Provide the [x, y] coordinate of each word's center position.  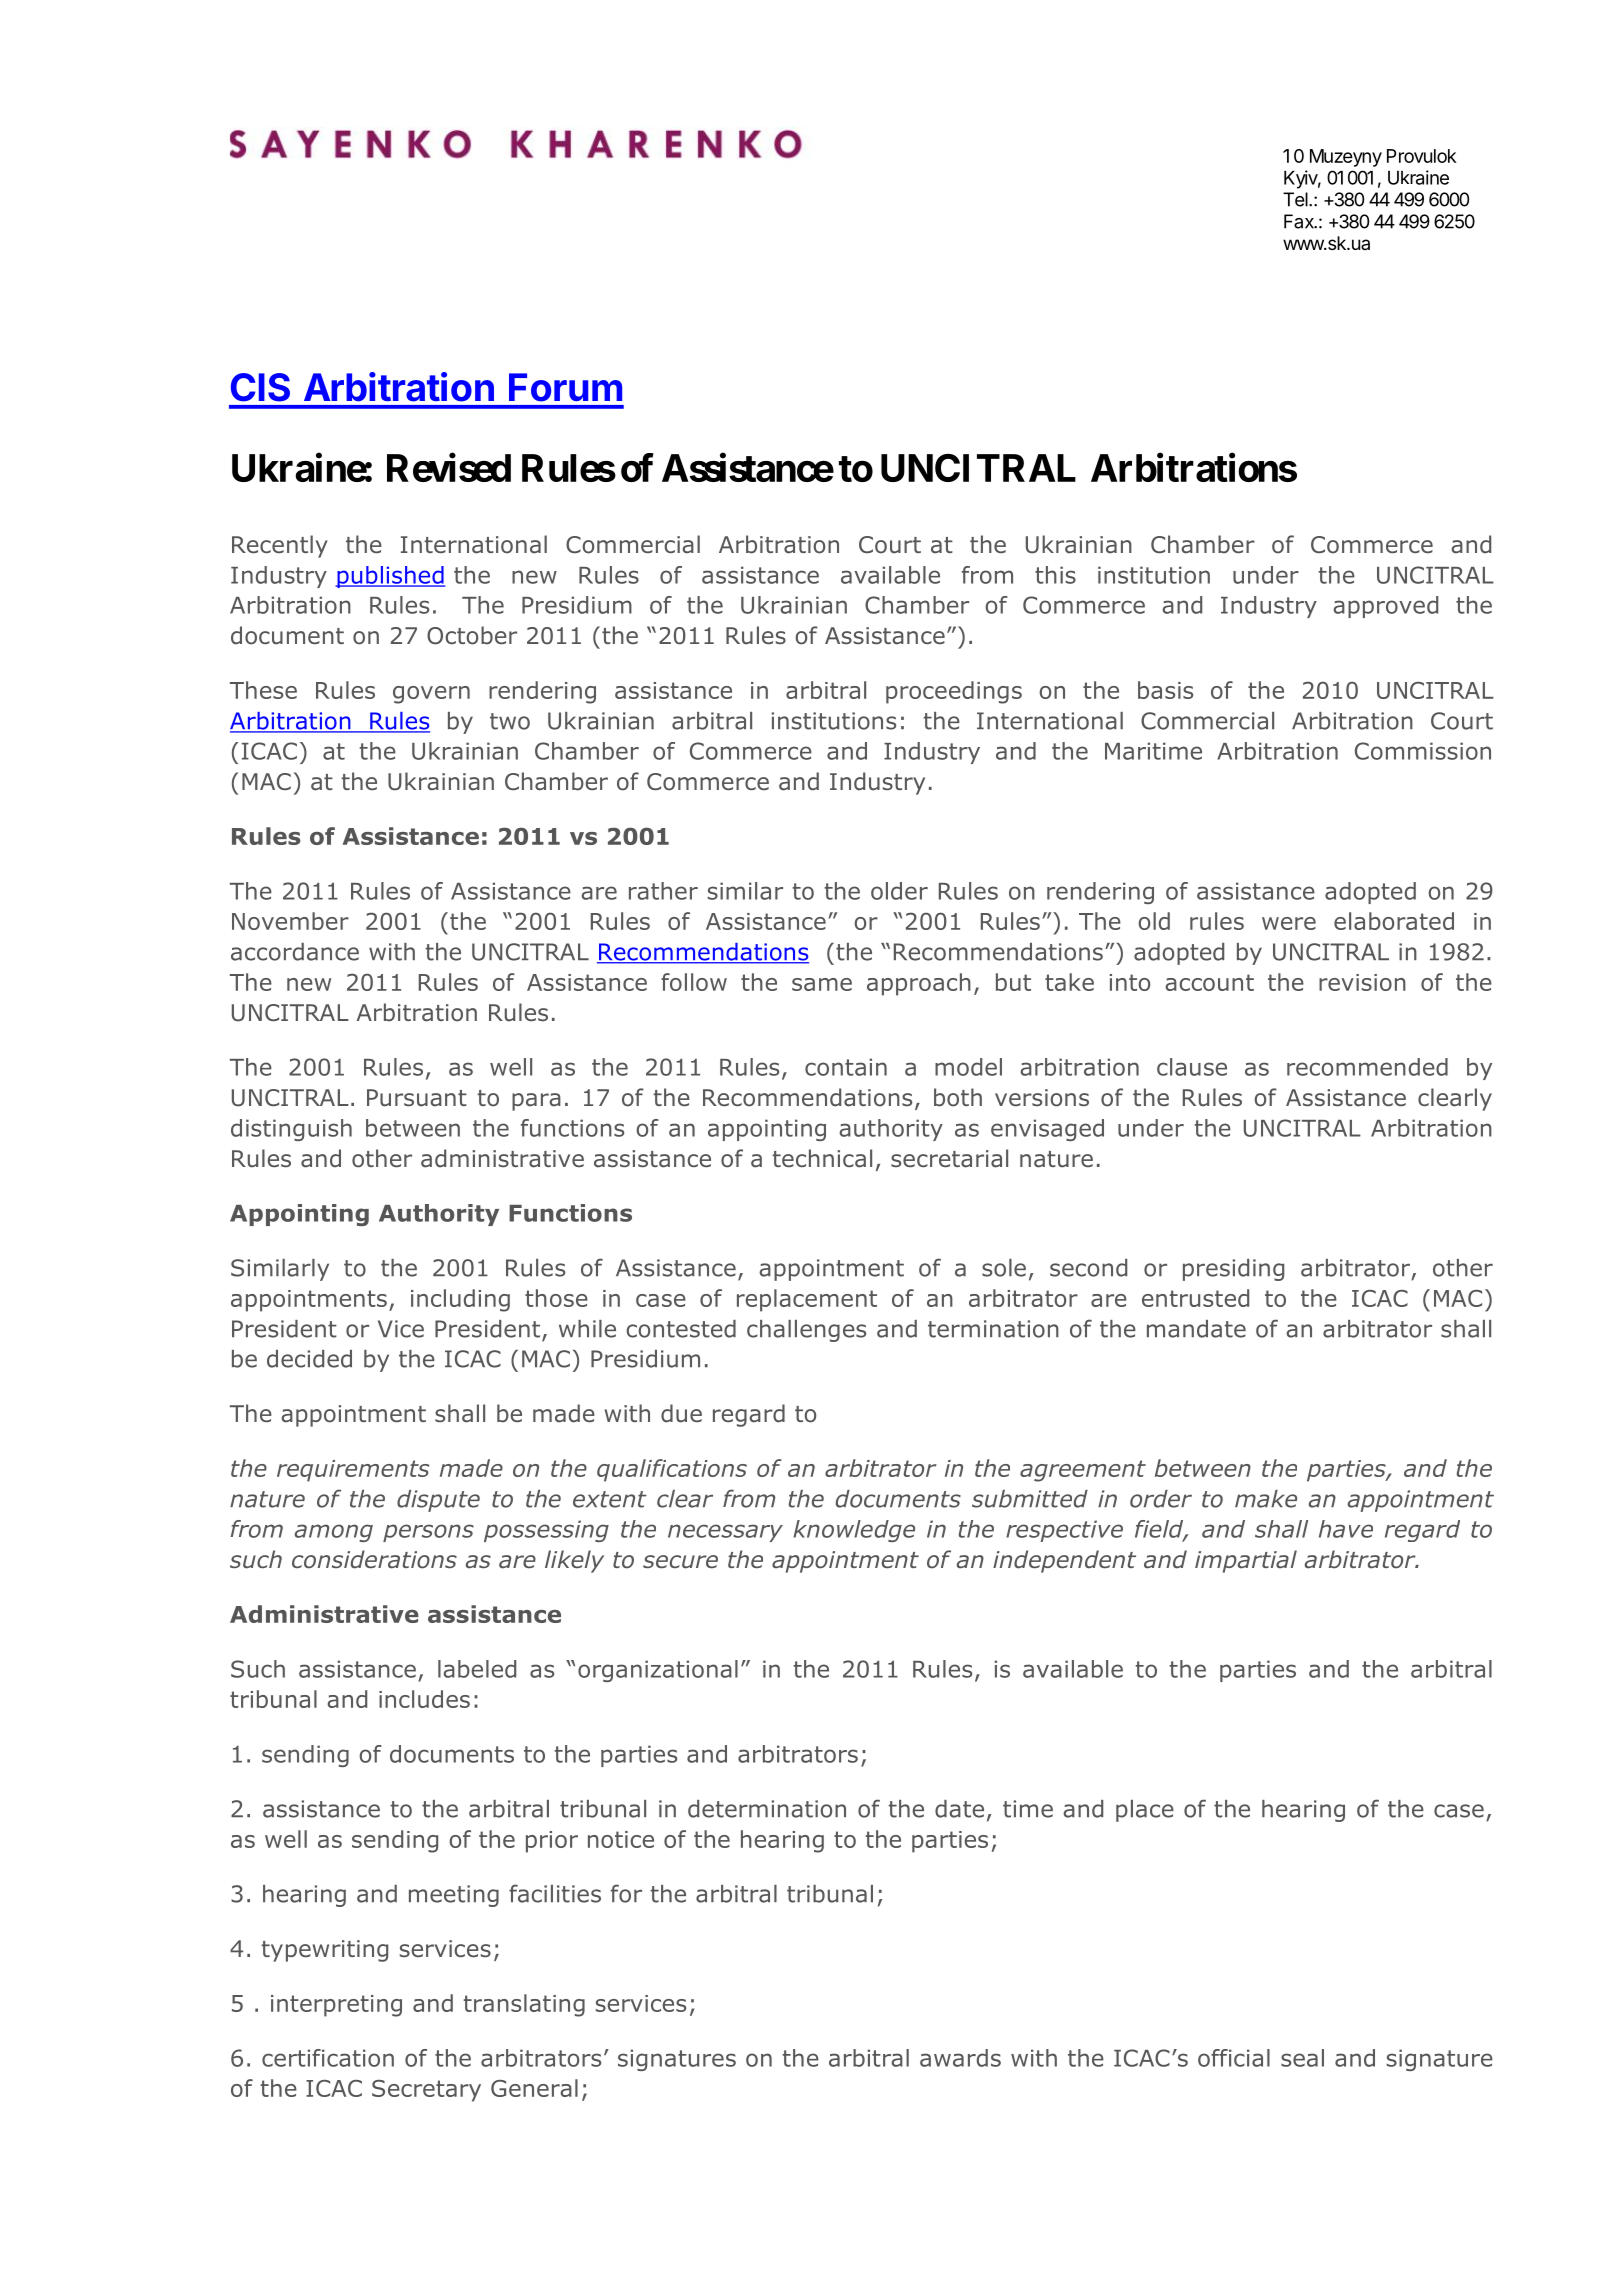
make [1266, 1499]
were [1289, 923]
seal [1302, 2058]
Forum [565, 387]
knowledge [854, 1531]
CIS [260, 387]
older [899, 891]
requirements [353, 1471]
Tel [1296, 199]
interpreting [336, 2006]
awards [960, 2058]
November [290, 921]
